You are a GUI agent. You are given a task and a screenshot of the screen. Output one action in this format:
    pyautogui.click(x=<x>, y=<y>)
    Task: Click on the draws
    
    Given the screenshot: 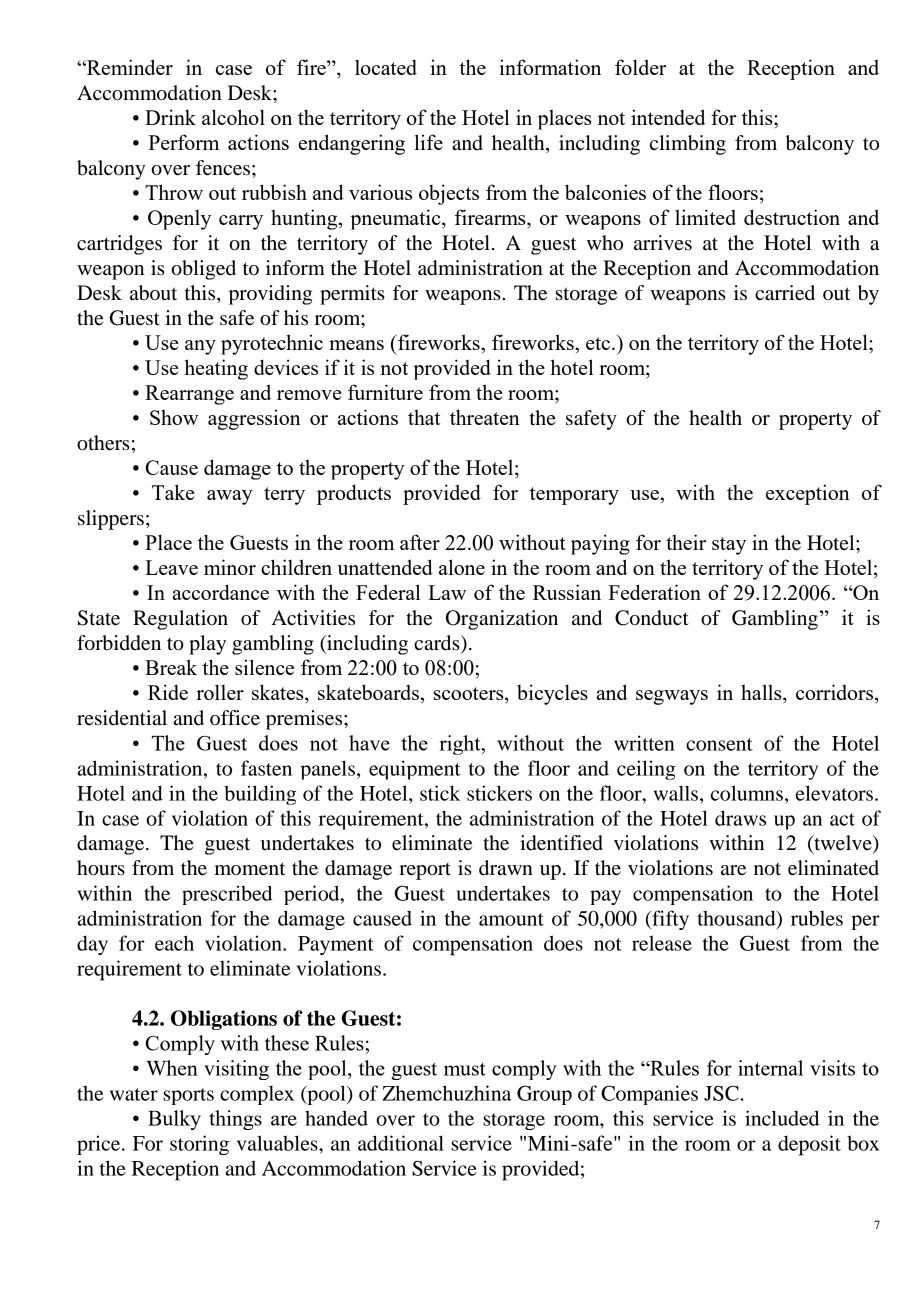 What is the action you would take?
    pyautogui.click(x=740, y=818)
